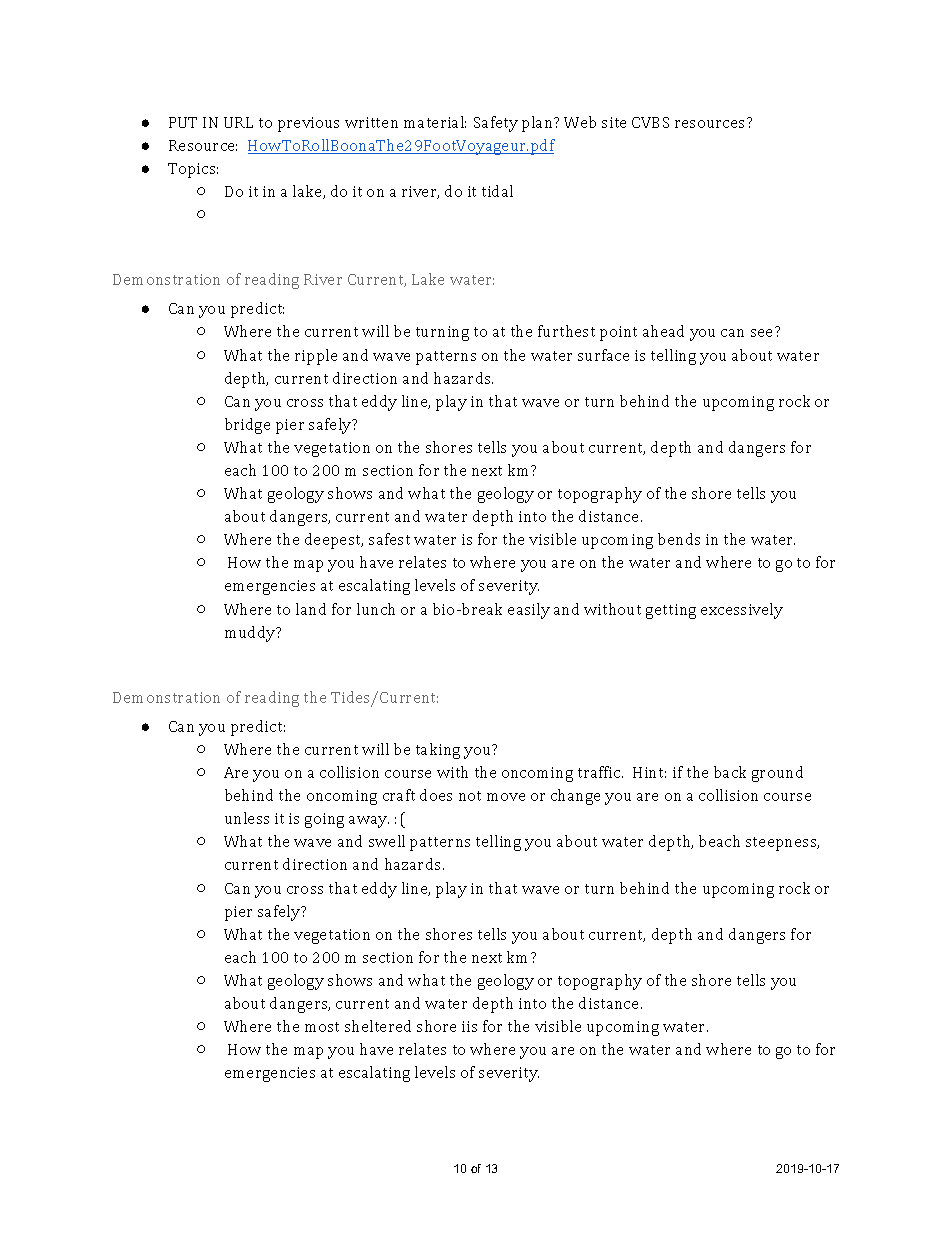 The image size is (952, 1233). I want to click on bends, so click(679, 539).
